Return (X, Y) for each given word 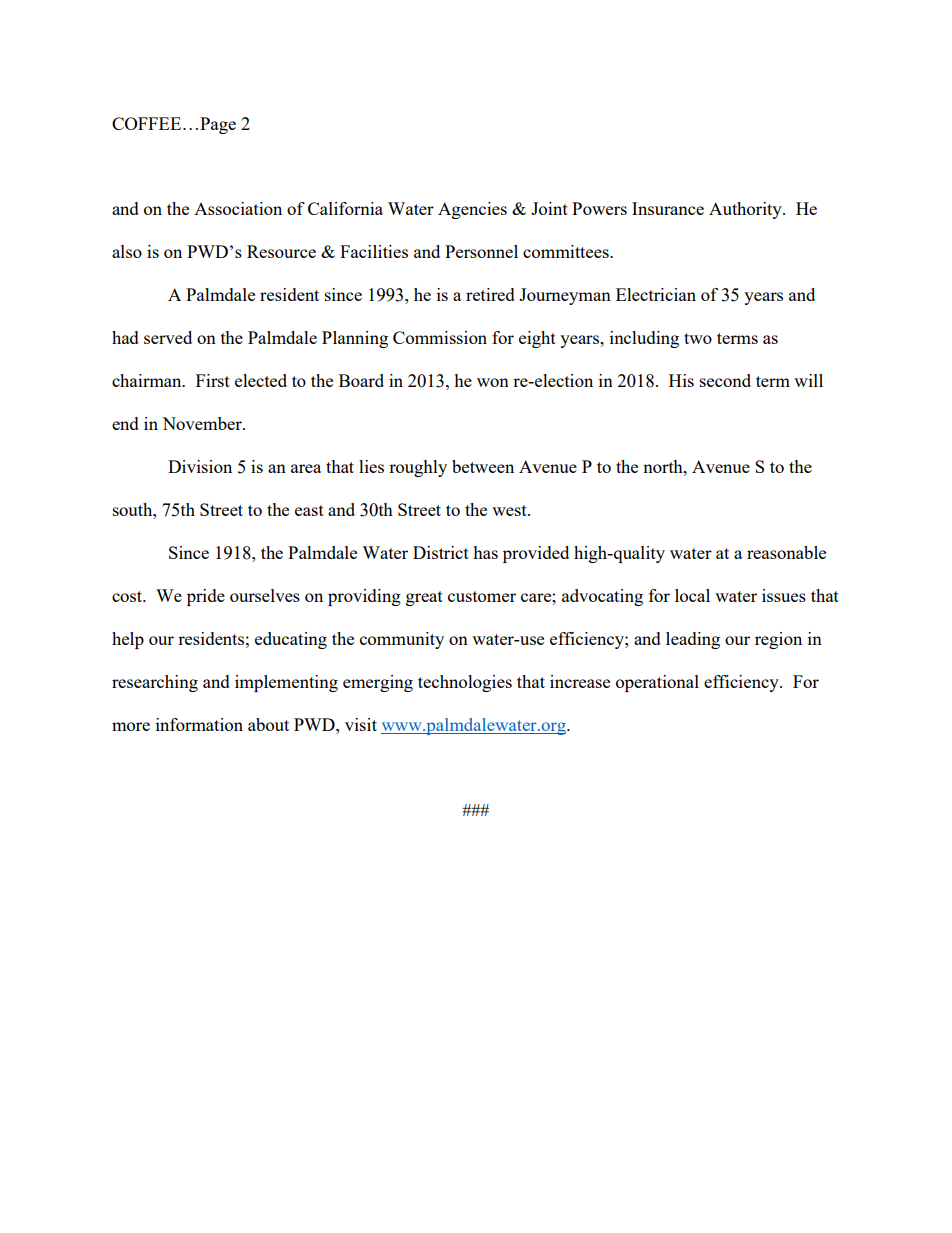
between (483, 466)
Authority (746, 210)
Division (200, 466)
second (725, 380)
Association (238, 208)
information (199, 724)
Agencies (472, 210)
